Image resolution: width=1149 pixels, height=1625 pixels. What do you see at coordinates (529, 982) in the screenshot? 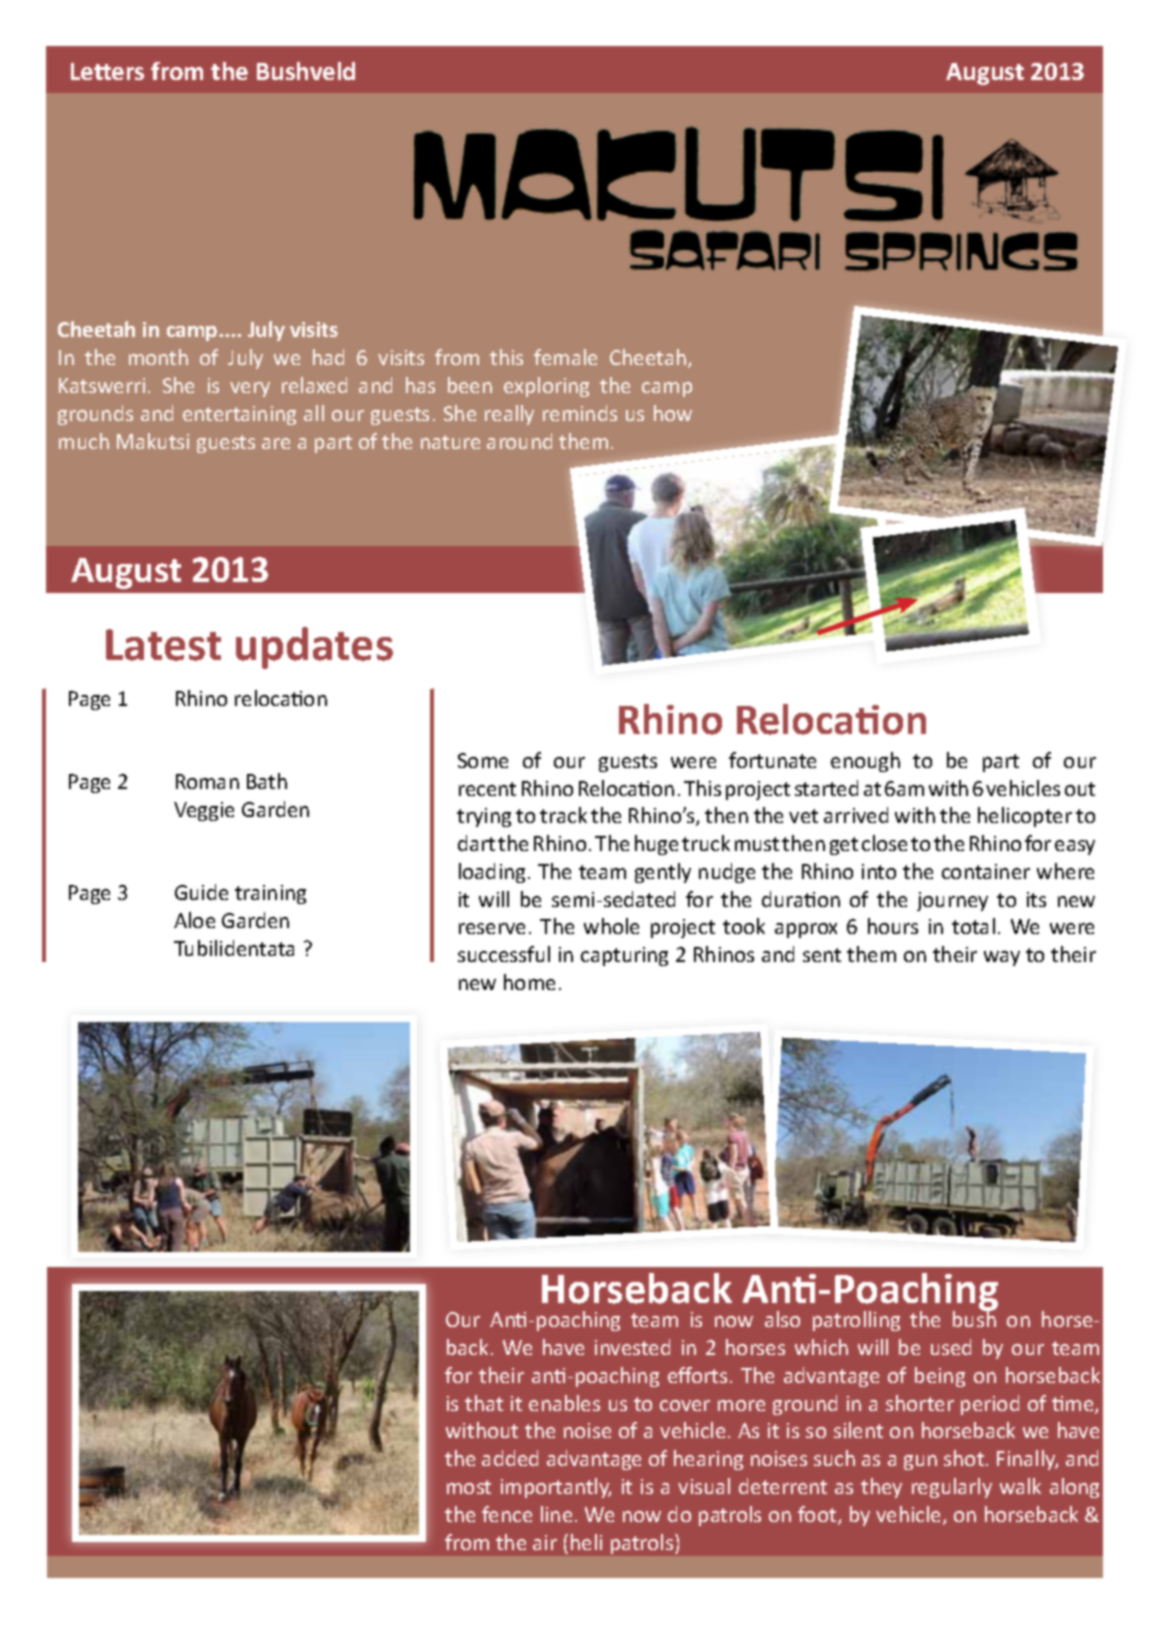
I see `home` at bounding box center [529, 982].
